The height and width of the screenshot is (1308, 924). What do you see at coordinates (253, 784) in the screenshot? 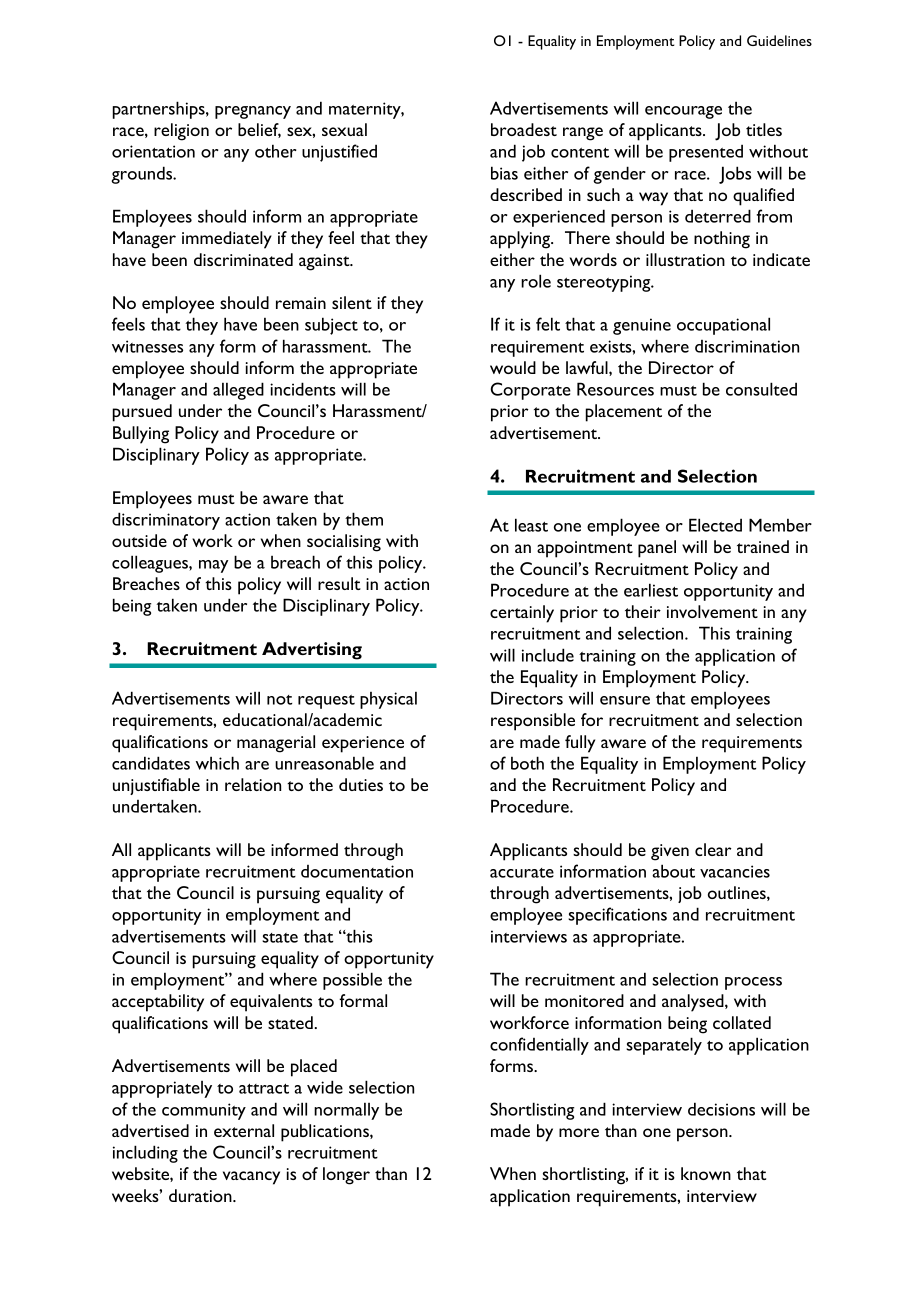
I see `relation` at bounding box center [253, 784].
